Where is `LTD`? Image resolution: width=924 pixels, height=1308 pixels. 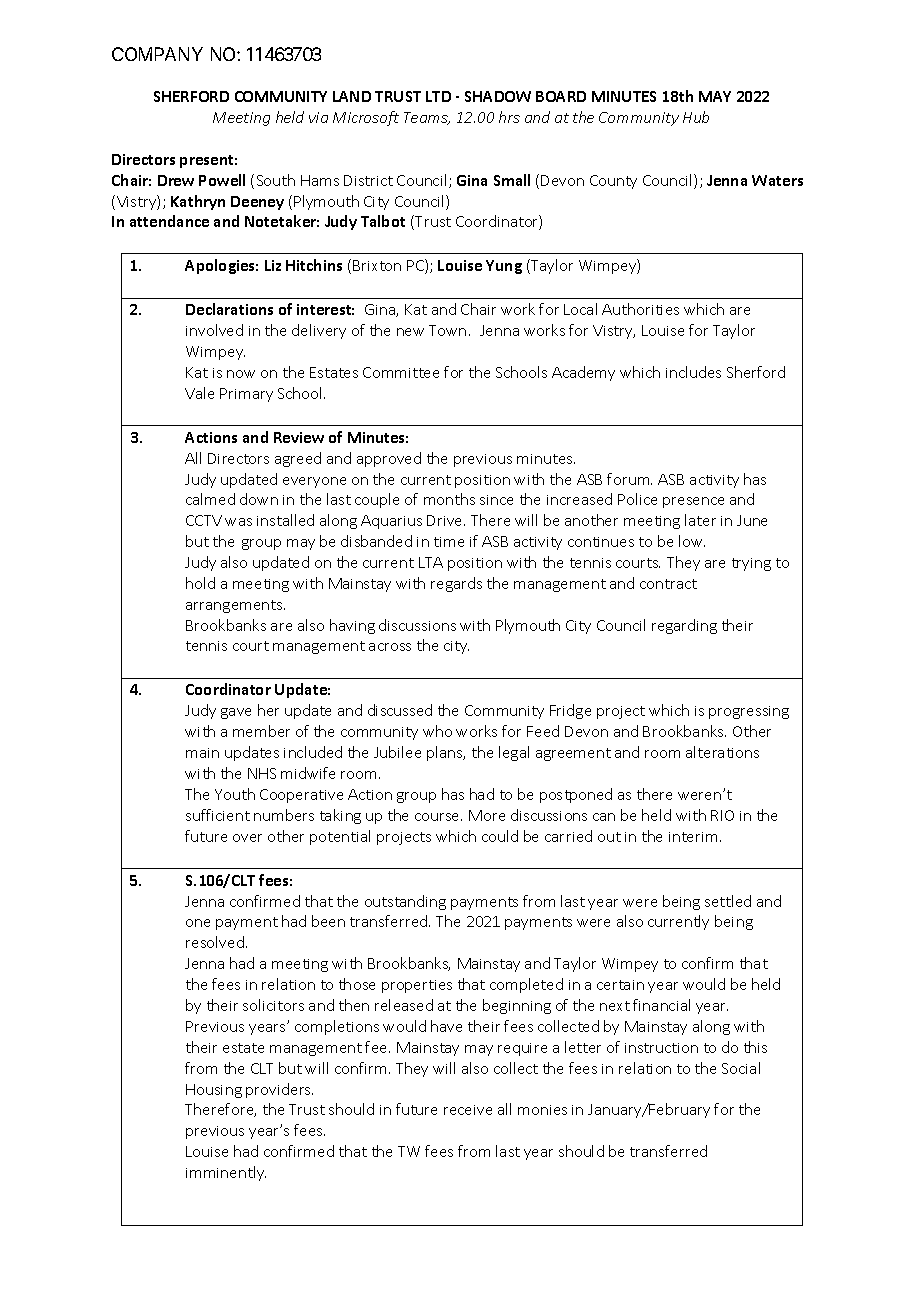
LTD is located at coordinates (438, 96).
